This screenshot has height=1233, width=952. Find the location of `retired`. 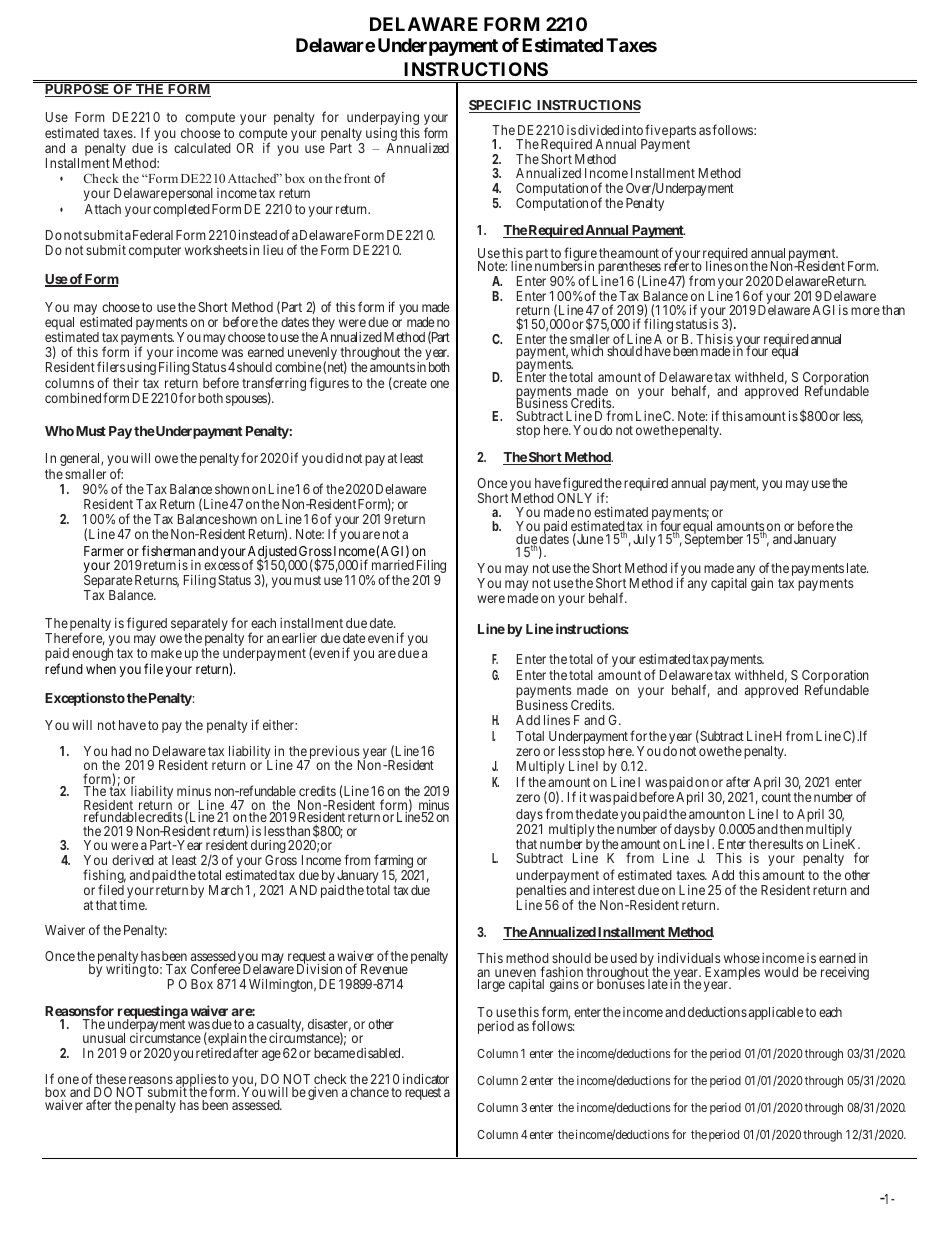

retired is located at coordinates (213, 1053).
